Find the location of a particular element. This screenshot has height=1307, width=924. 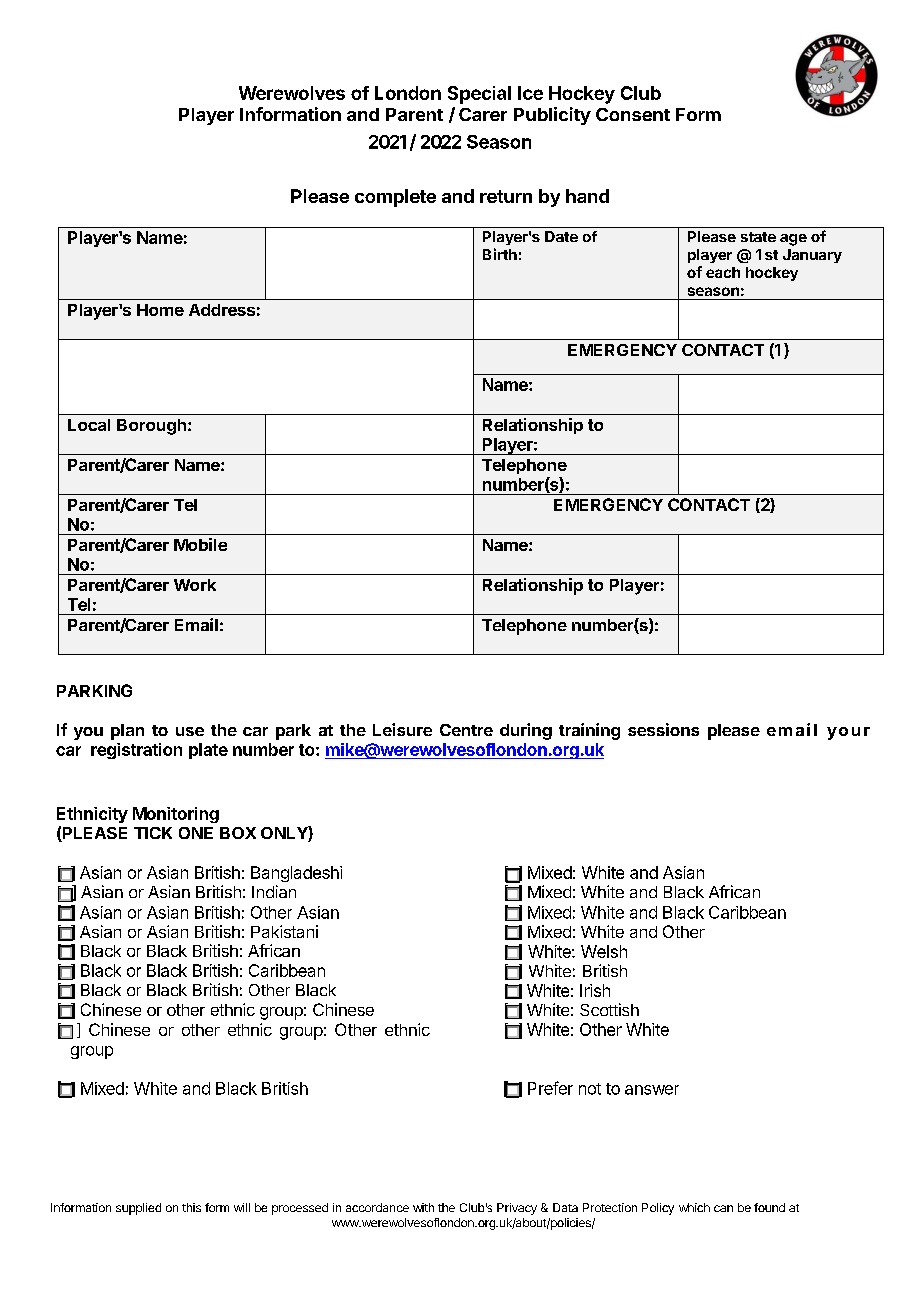

with is located at coordinates (423, 1207).
